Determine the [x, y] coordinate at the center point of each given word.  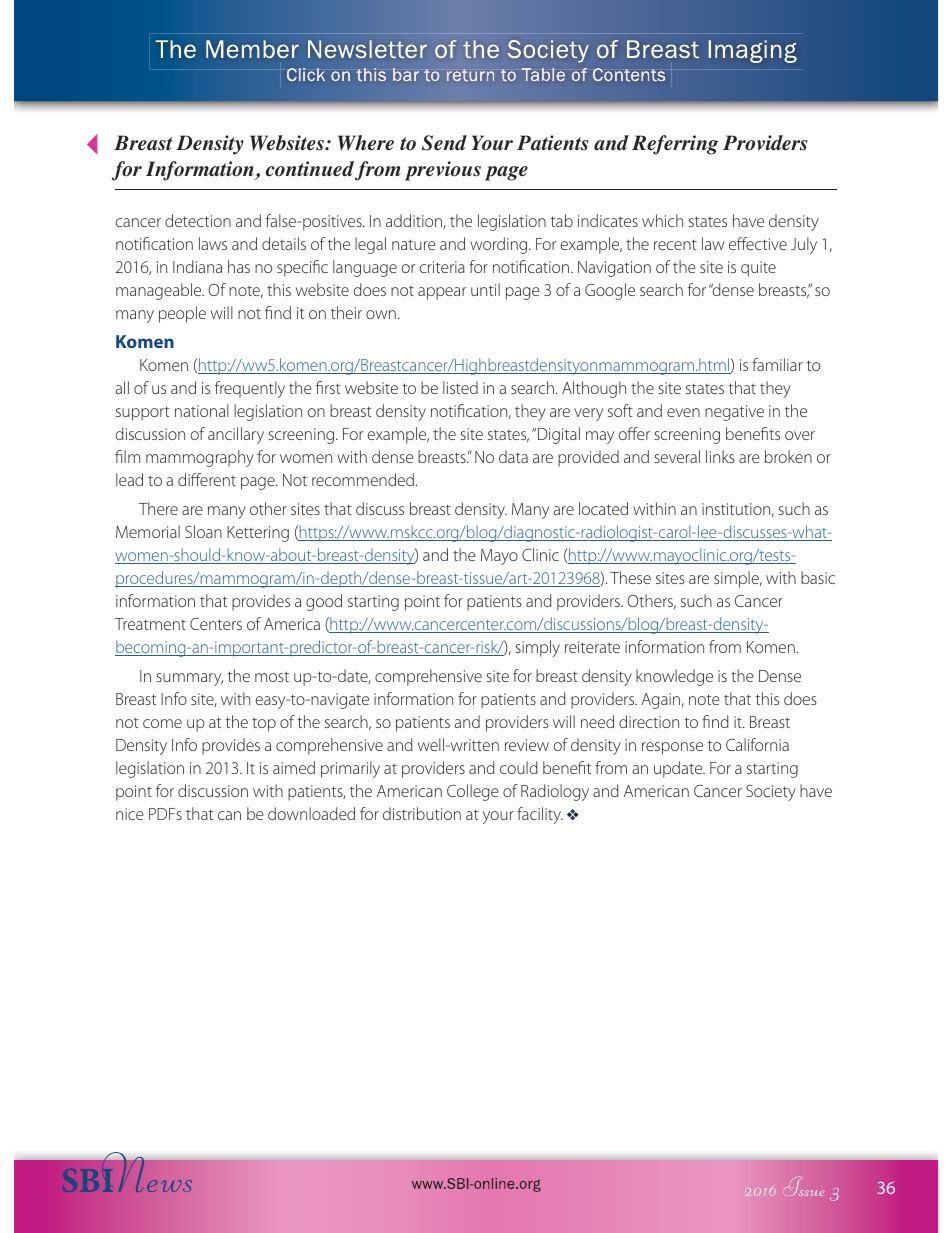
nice [130, 814]
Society [771, 793]
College [473, 792]
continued [310, 169]
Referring [675, 145]
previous [443, 171]
